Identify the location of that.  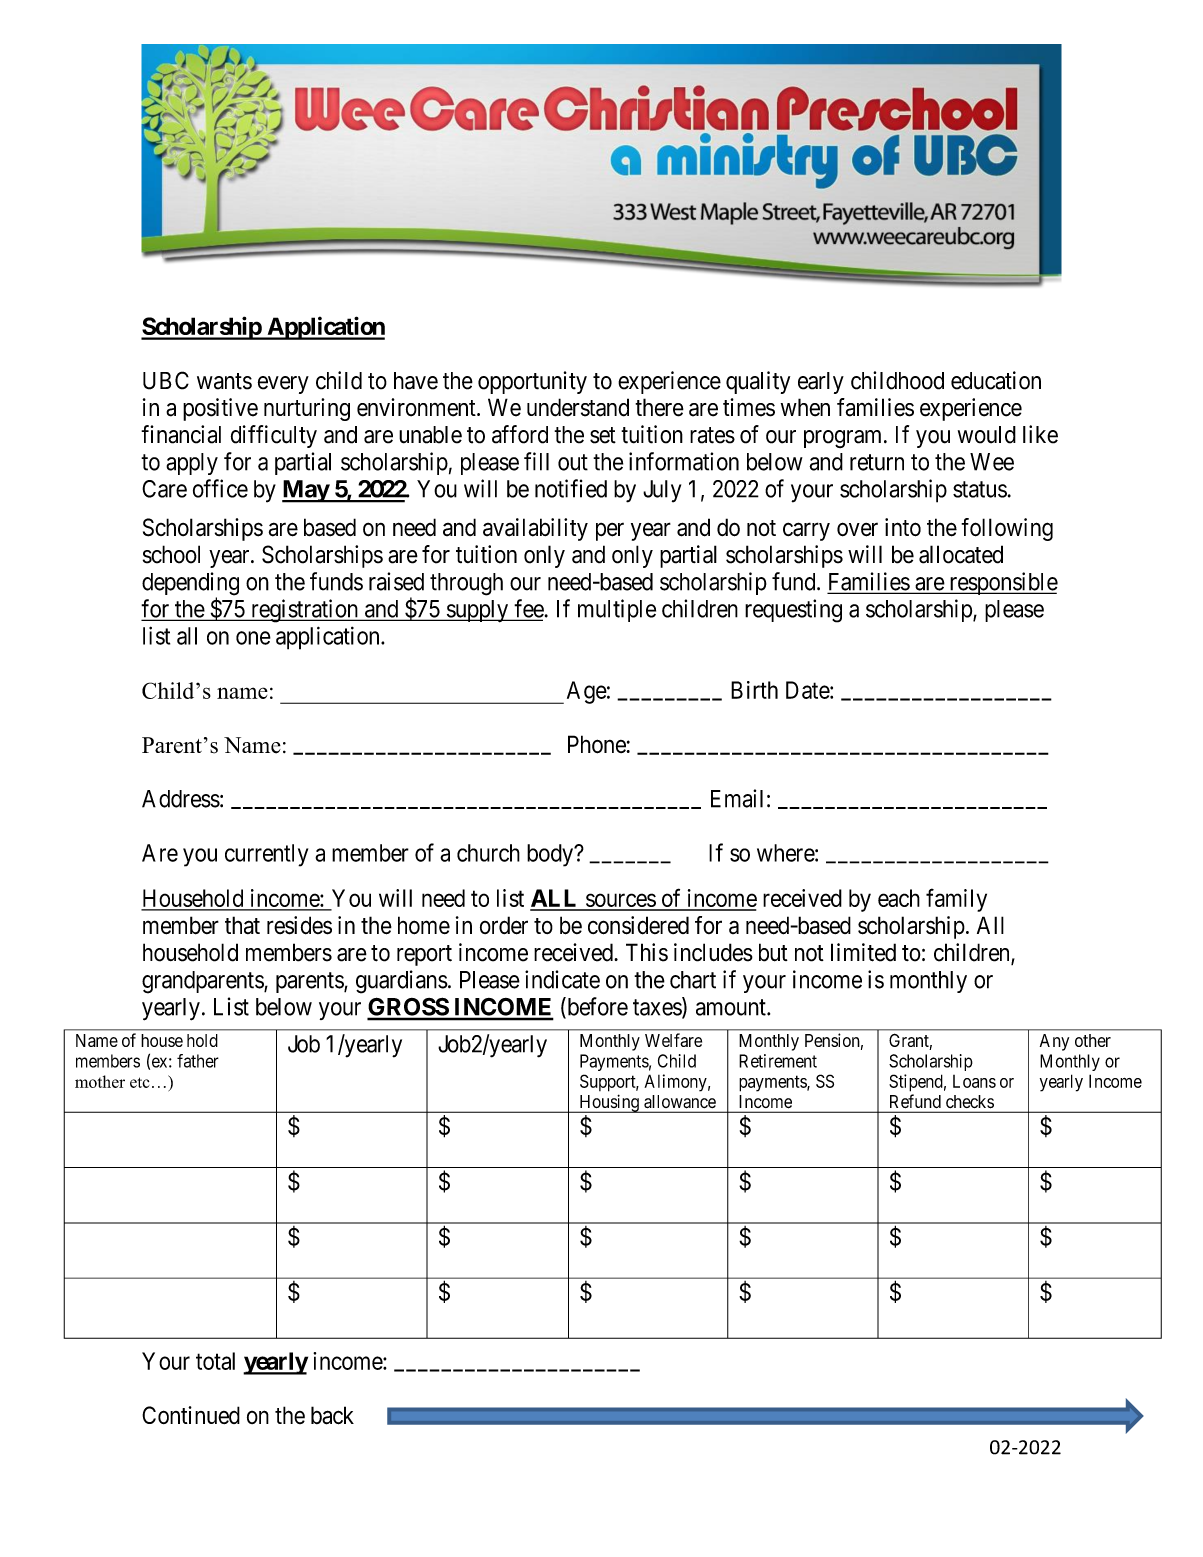
(242, 925).
